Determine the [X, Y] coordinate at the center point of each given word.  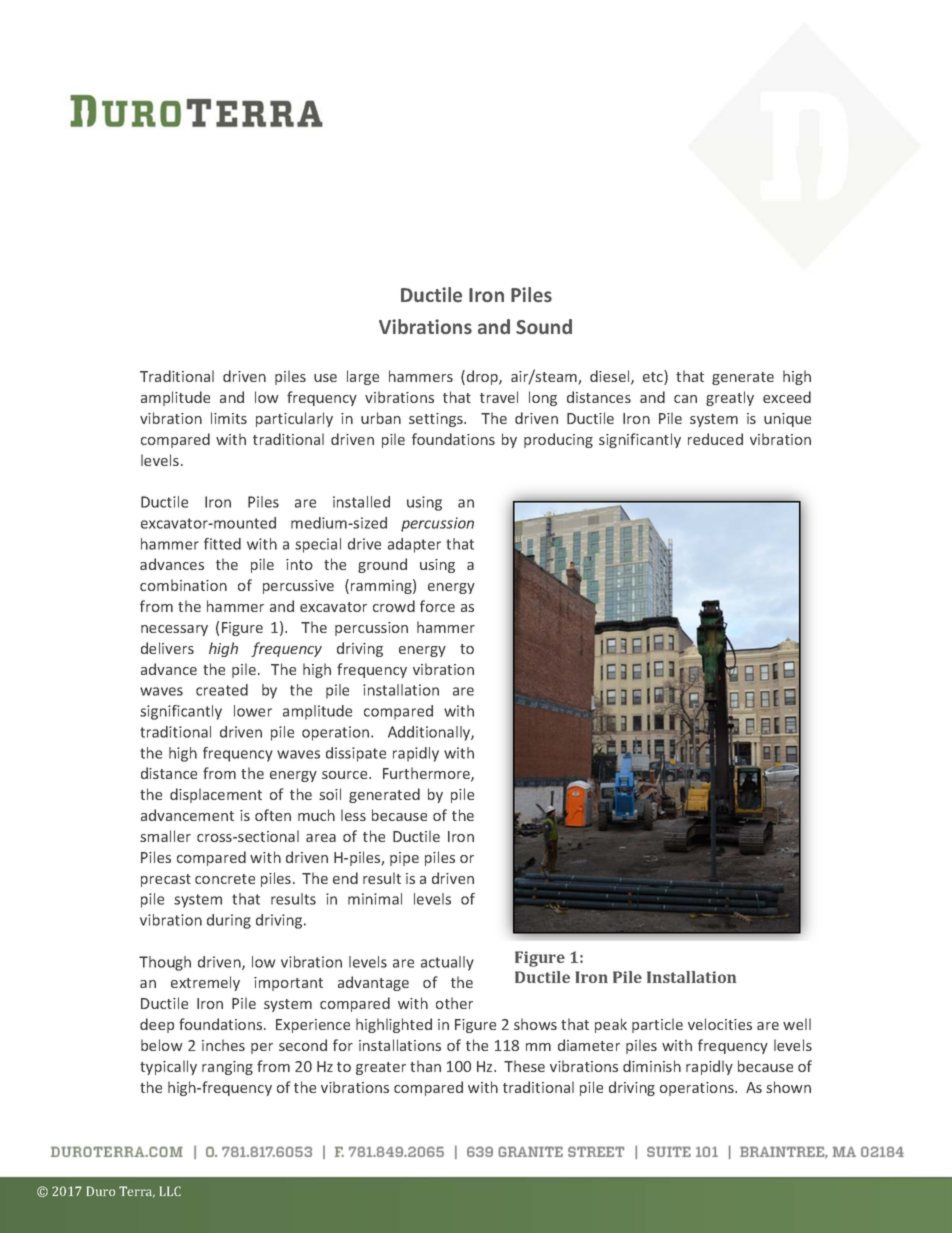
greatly [730, 398]
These [524, 1066]
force [437, 606]
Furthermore [427, 774]
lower [253, 711]
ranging [227, 1068]
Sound [544, 327]
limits [229, 418]
